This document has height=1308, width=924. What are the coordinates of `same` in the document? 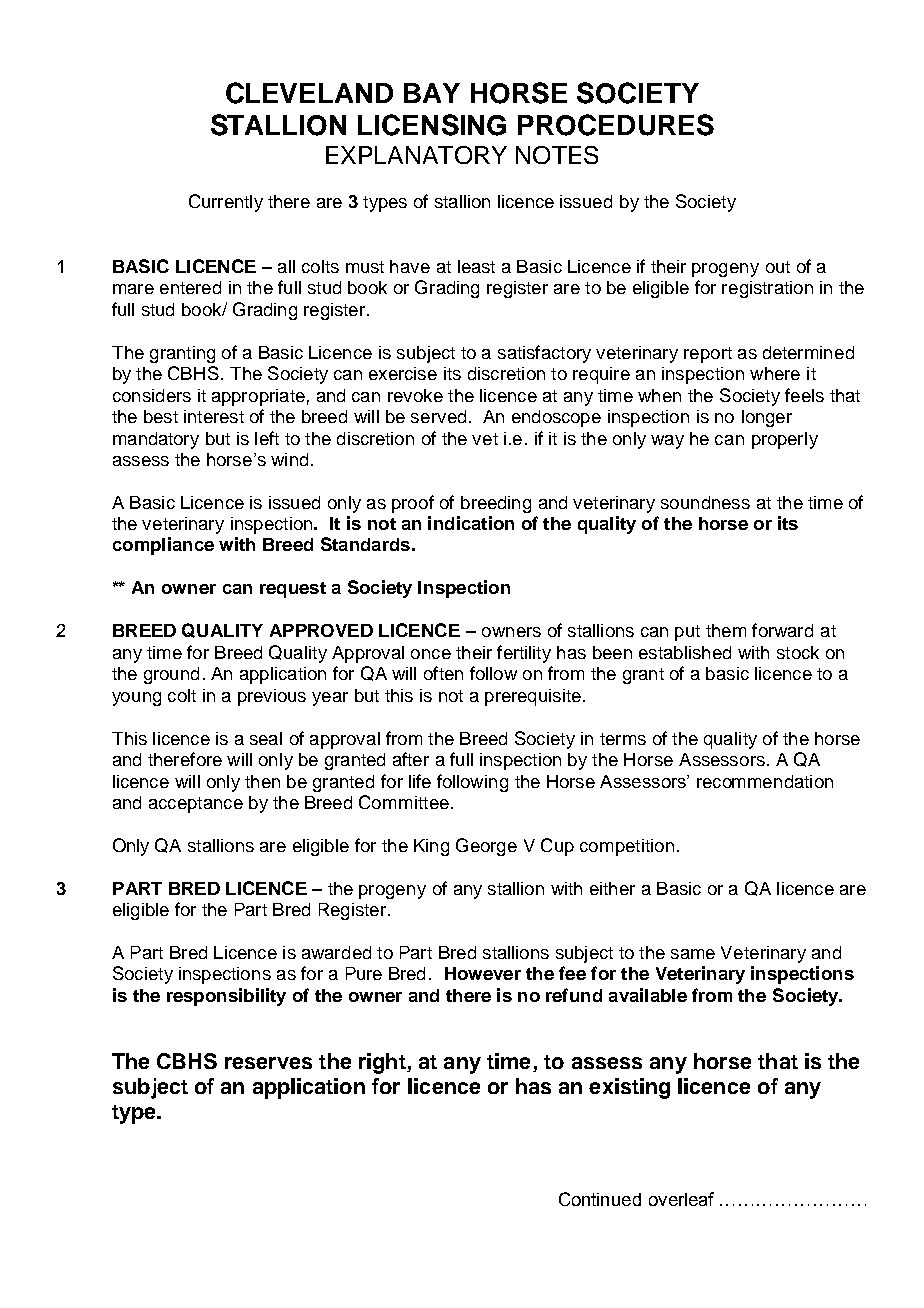 It's located at (693, 954).
